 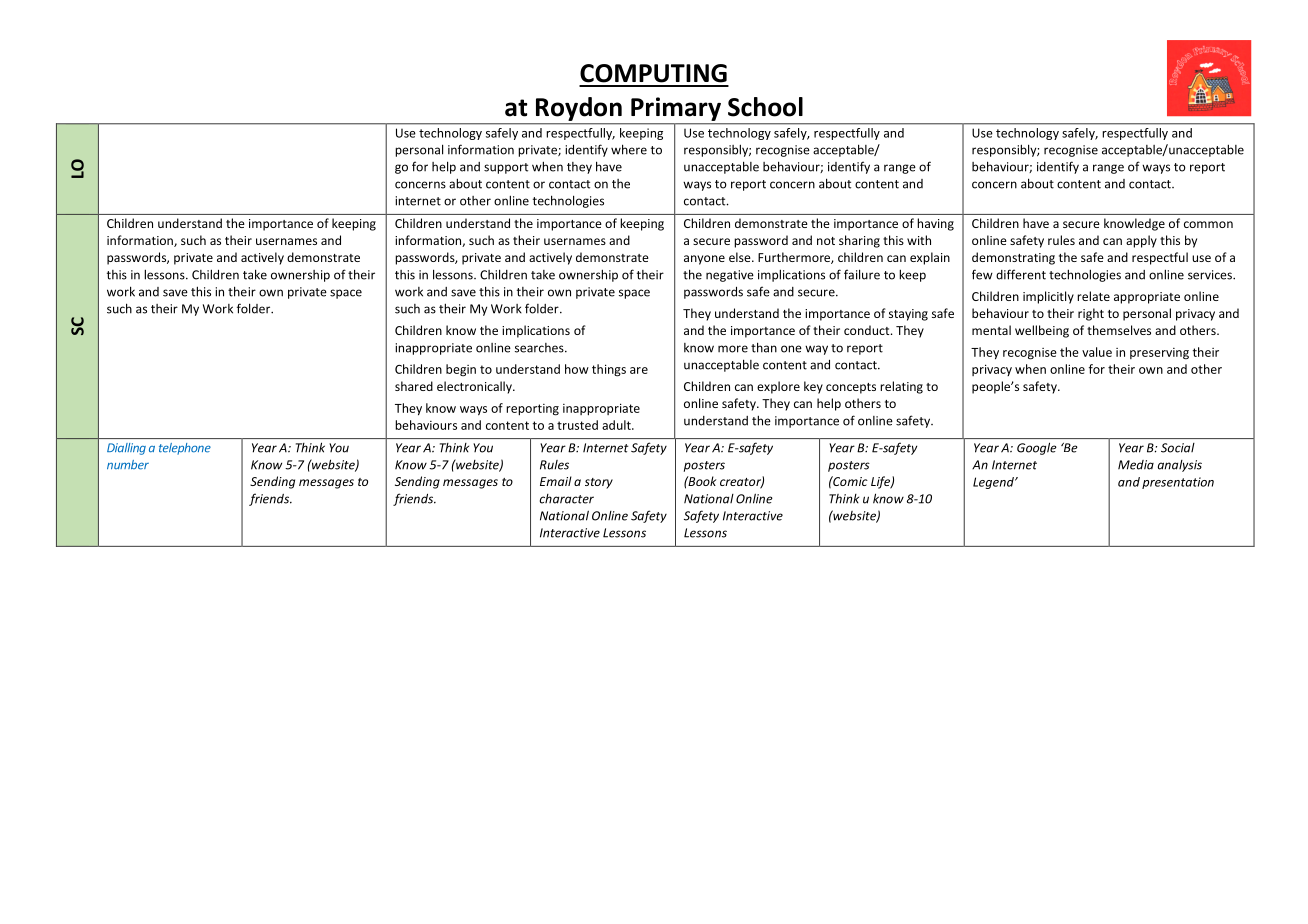 I want to click on number, so click(x=128, y=465).
